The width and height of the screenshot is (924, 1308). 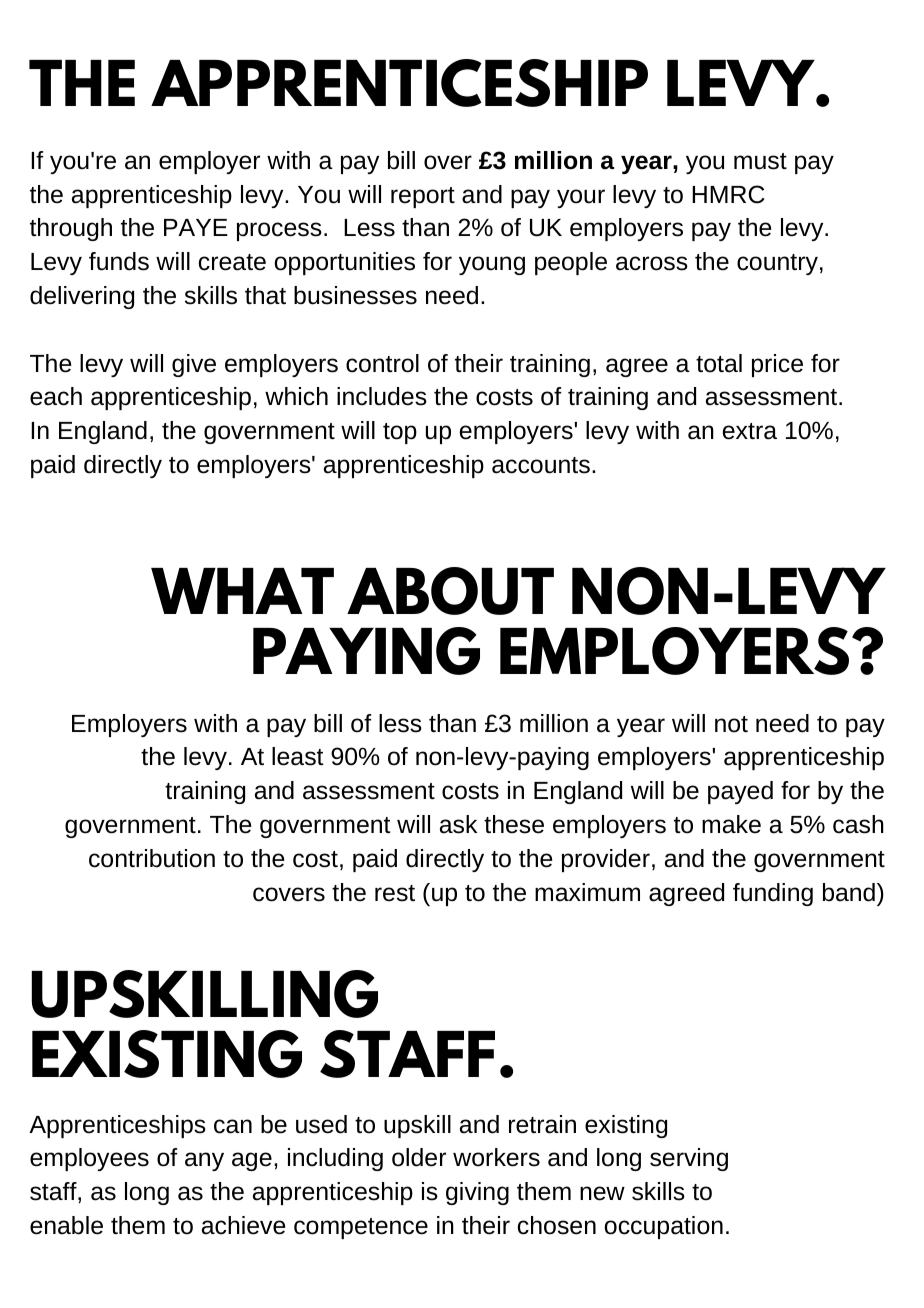 What do you see at coordinates (477, 1193) in the screenshot?
I see `giving` at bounding box center [477, 1193].
